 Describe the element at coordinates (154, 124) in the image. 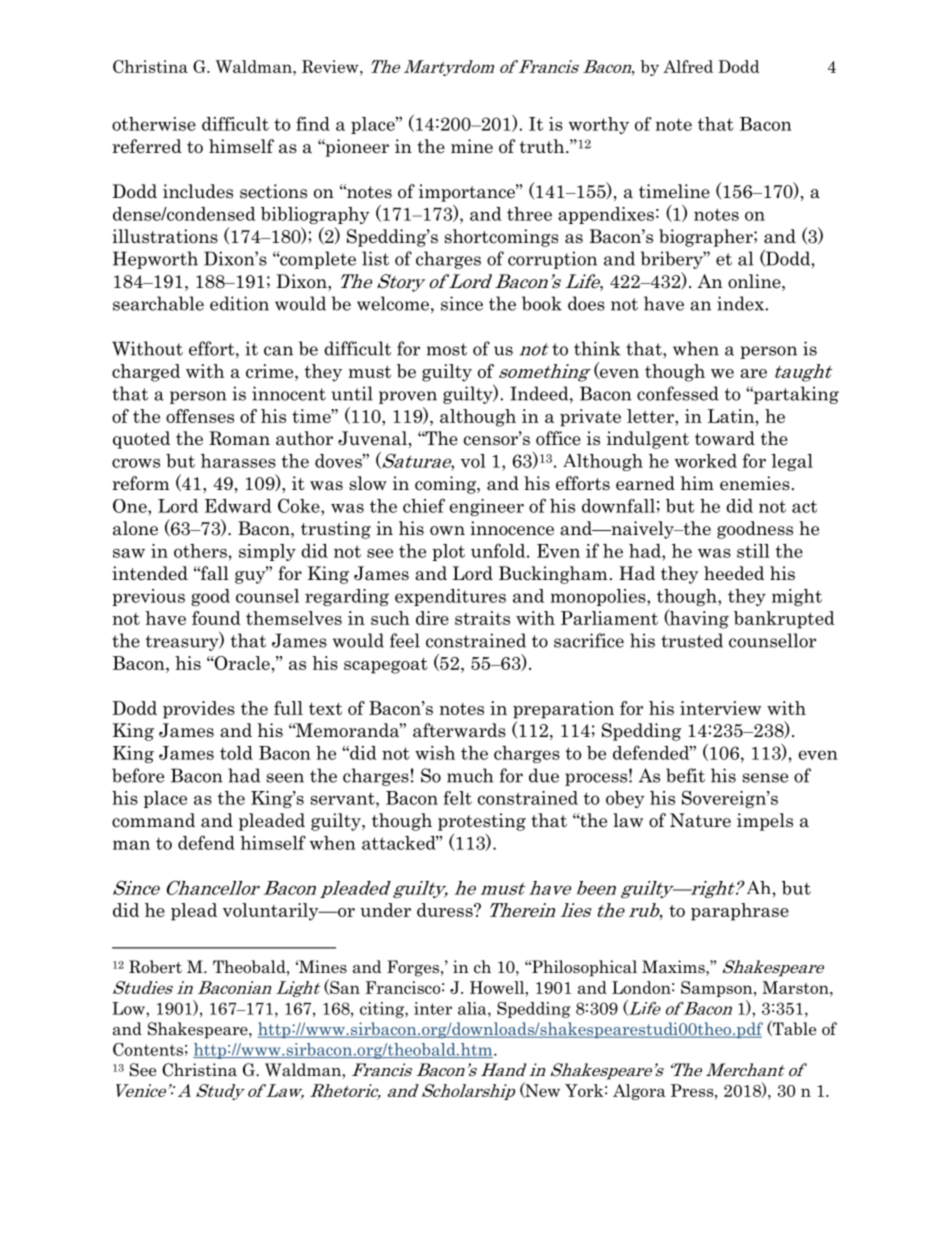

I see `otherwise` at that location.
